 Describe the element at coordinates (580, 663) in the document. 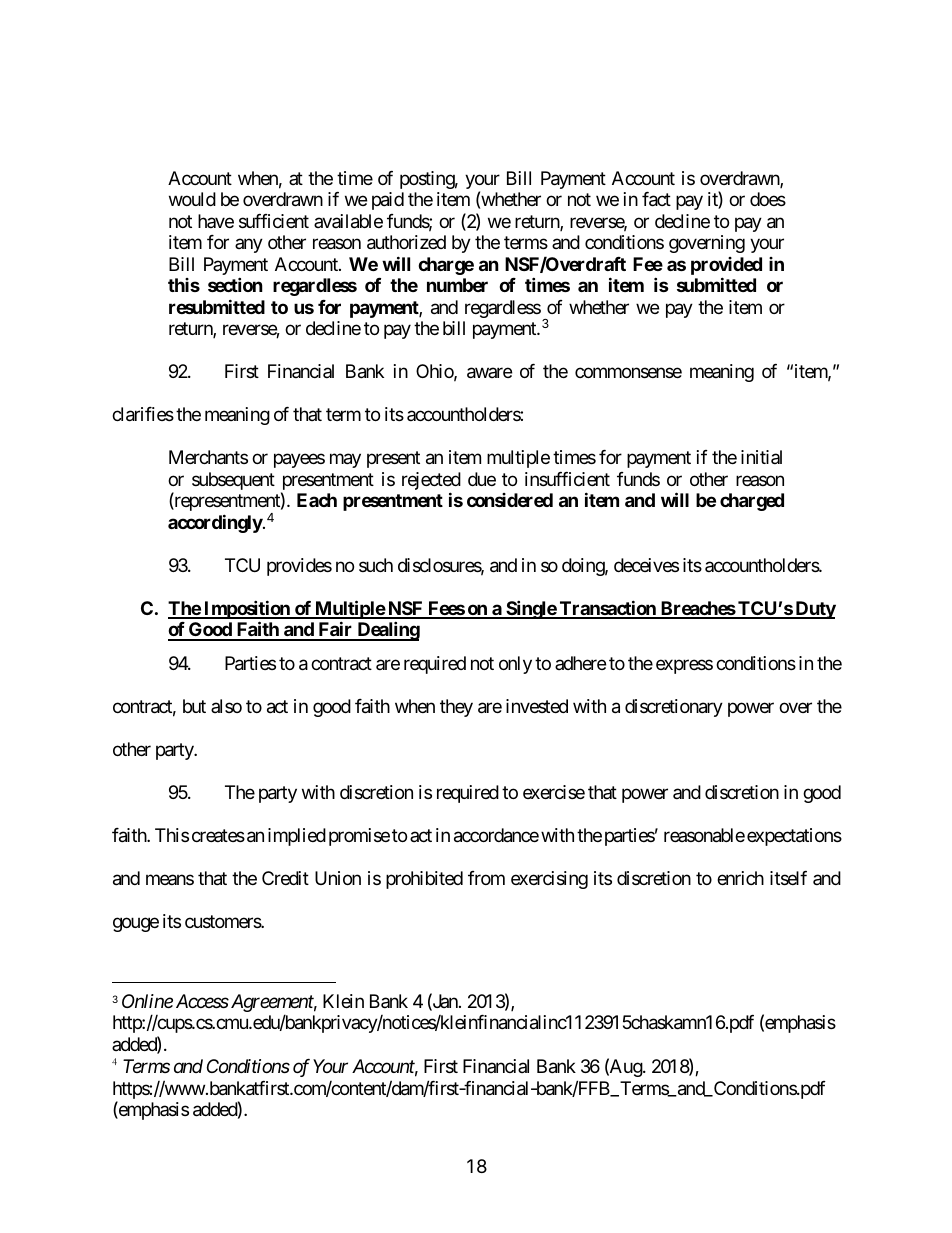

I see `adhere` at that location.
